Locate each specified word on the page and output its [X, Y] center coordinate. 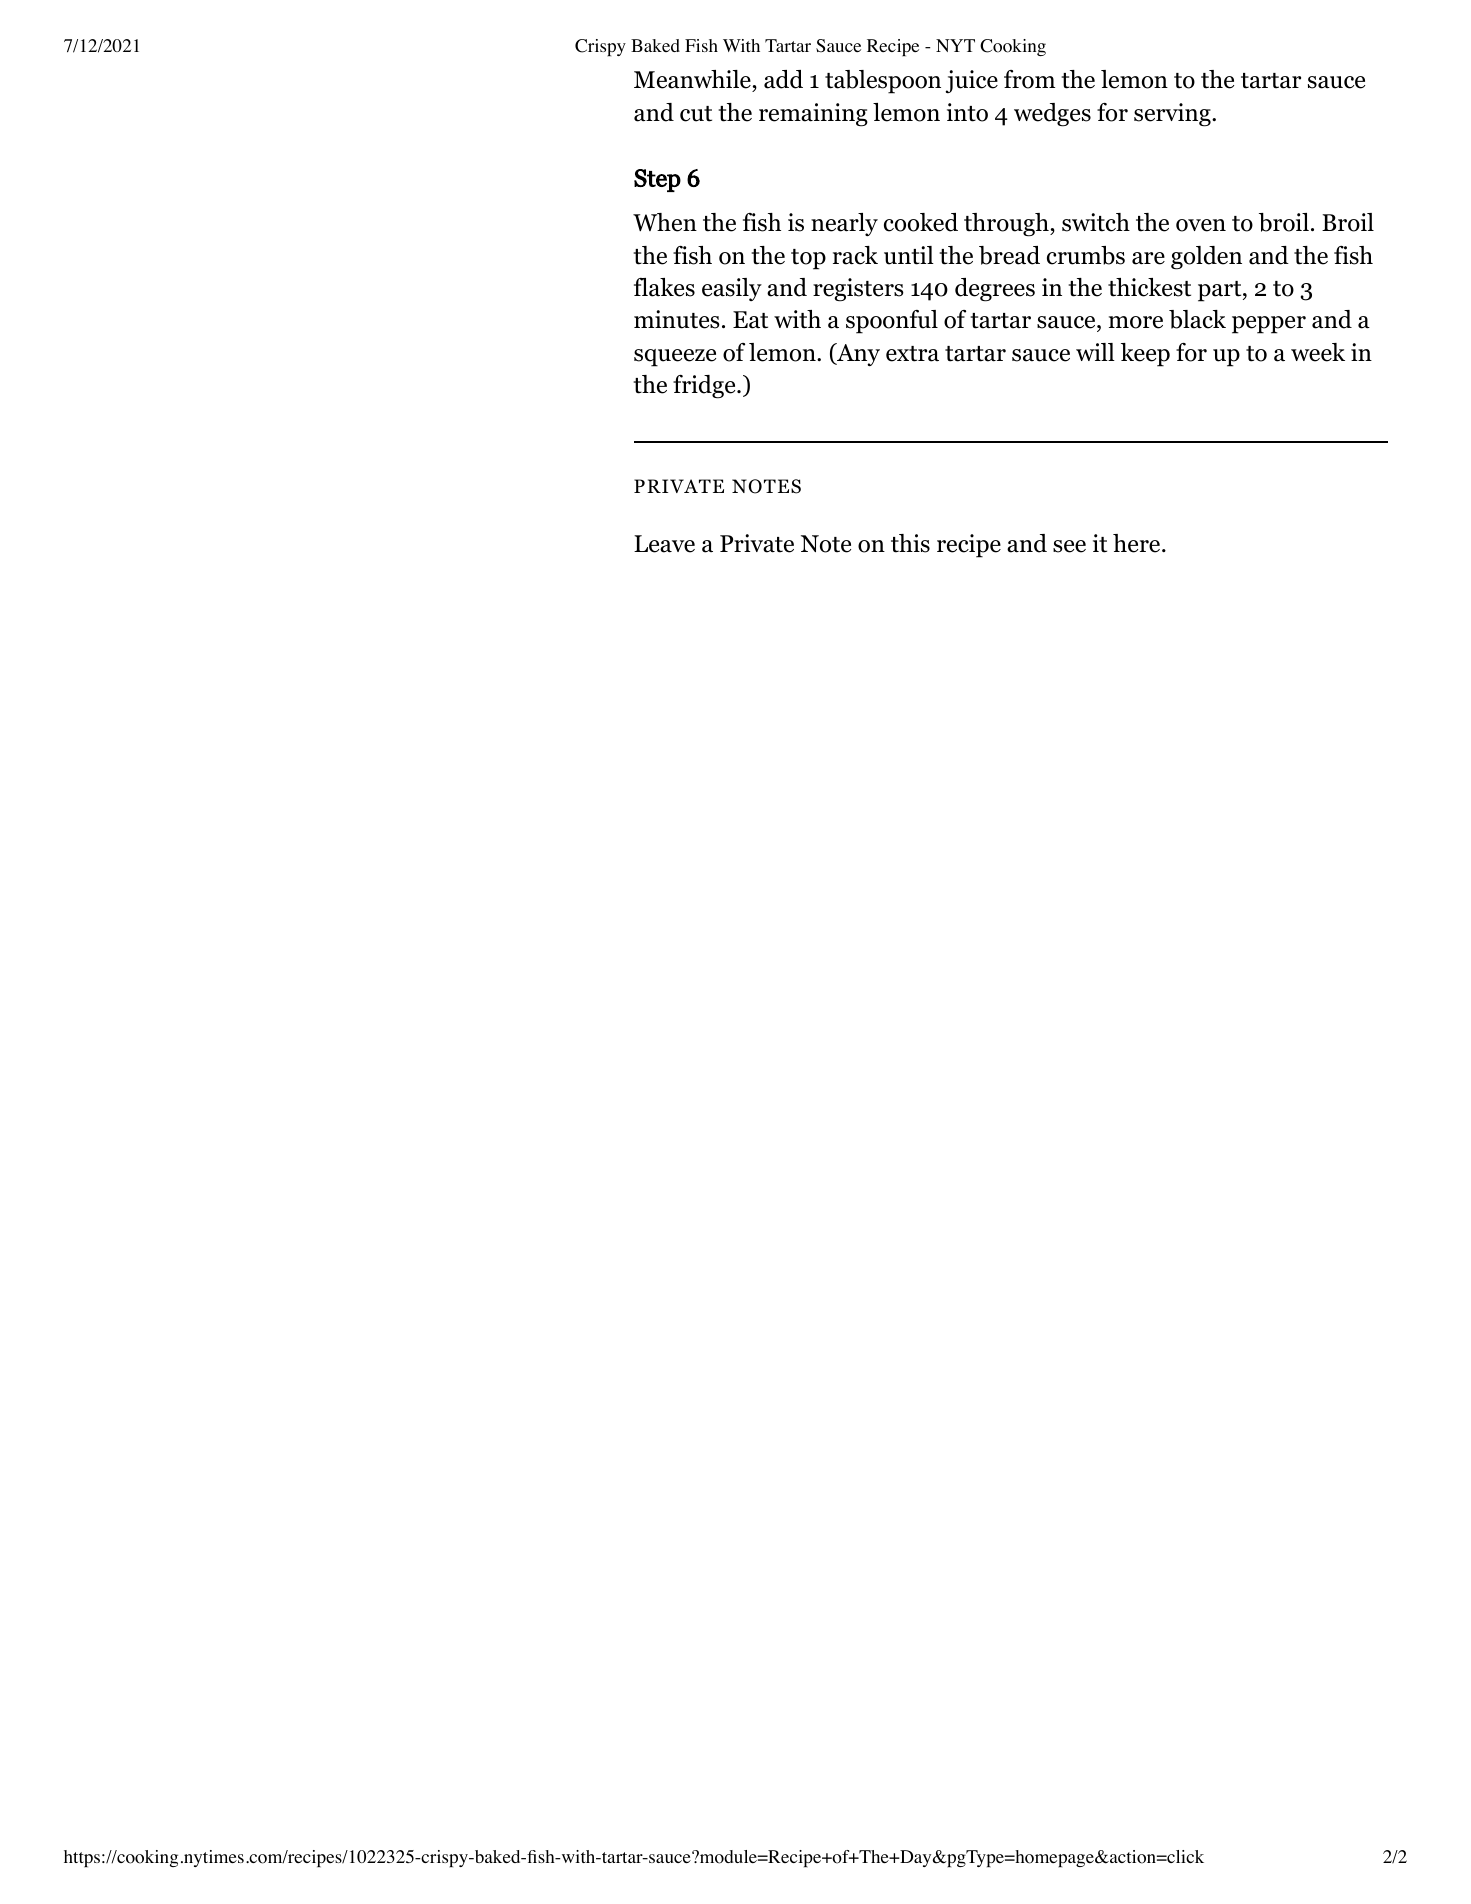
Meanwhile [693, 81]
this [910, 543]
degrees [995, 290]
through [1007, 225]
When [665, 222]
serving [1173, 115]
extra [912, 354]
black [1197, 319]
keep [1145, 355]
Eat [750, 320]
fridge [705, 387]
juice [972, 81]
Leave [664, 544]
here [1138, 543]
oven [1201, 225]
